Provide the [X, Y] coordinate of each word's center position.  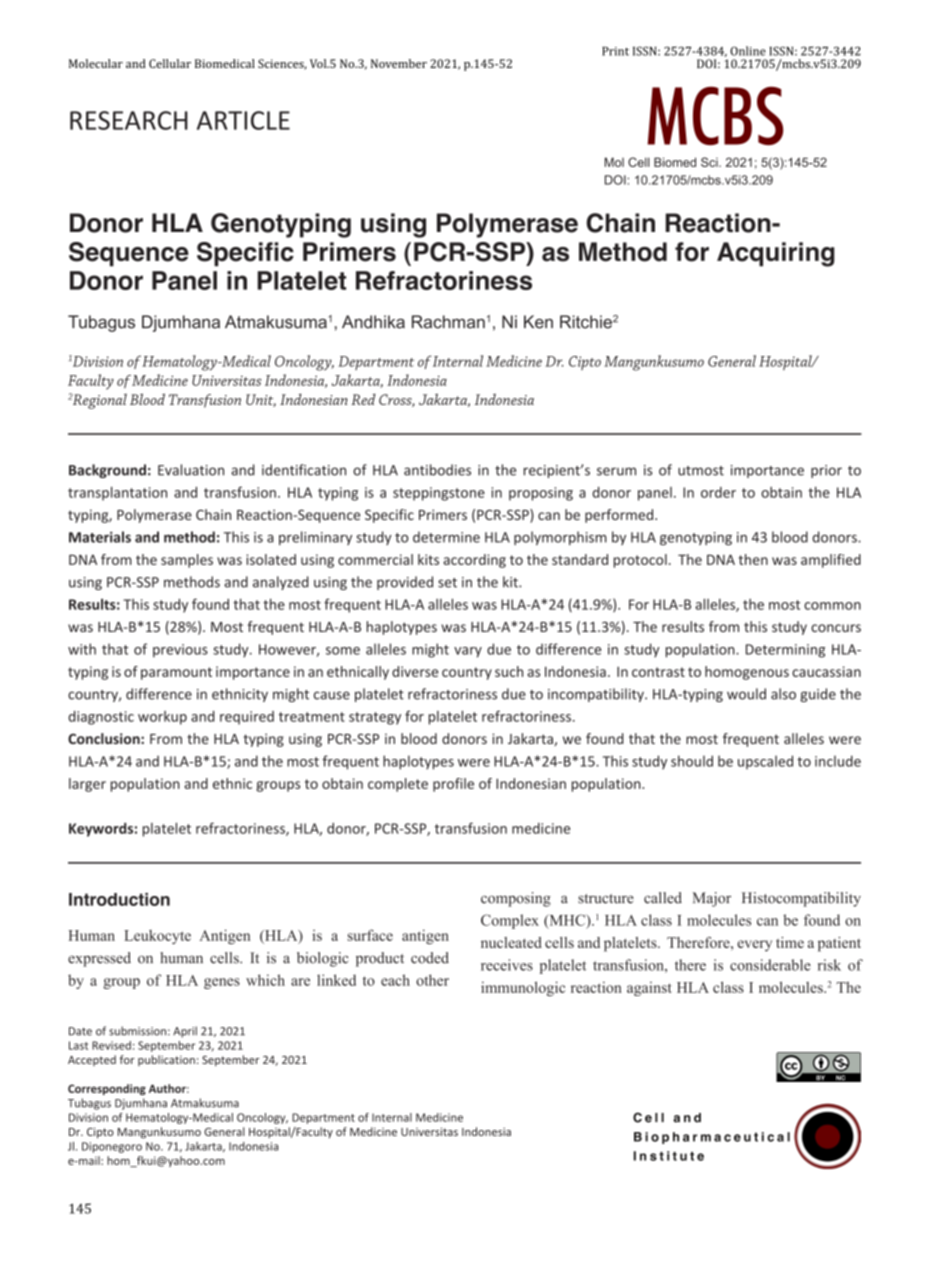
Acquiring [776, 254]
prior [826, 471]
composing [516, 899]
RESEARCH [129, 120]
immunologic [523, 988]
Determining [785, 651]
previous [180, 651]
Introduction [119, 899]
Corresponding [107, 1089]
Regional [98, 401]
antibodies [437, 470]
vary [468, 652]
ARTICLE [243, 120]
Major [711, 899]
